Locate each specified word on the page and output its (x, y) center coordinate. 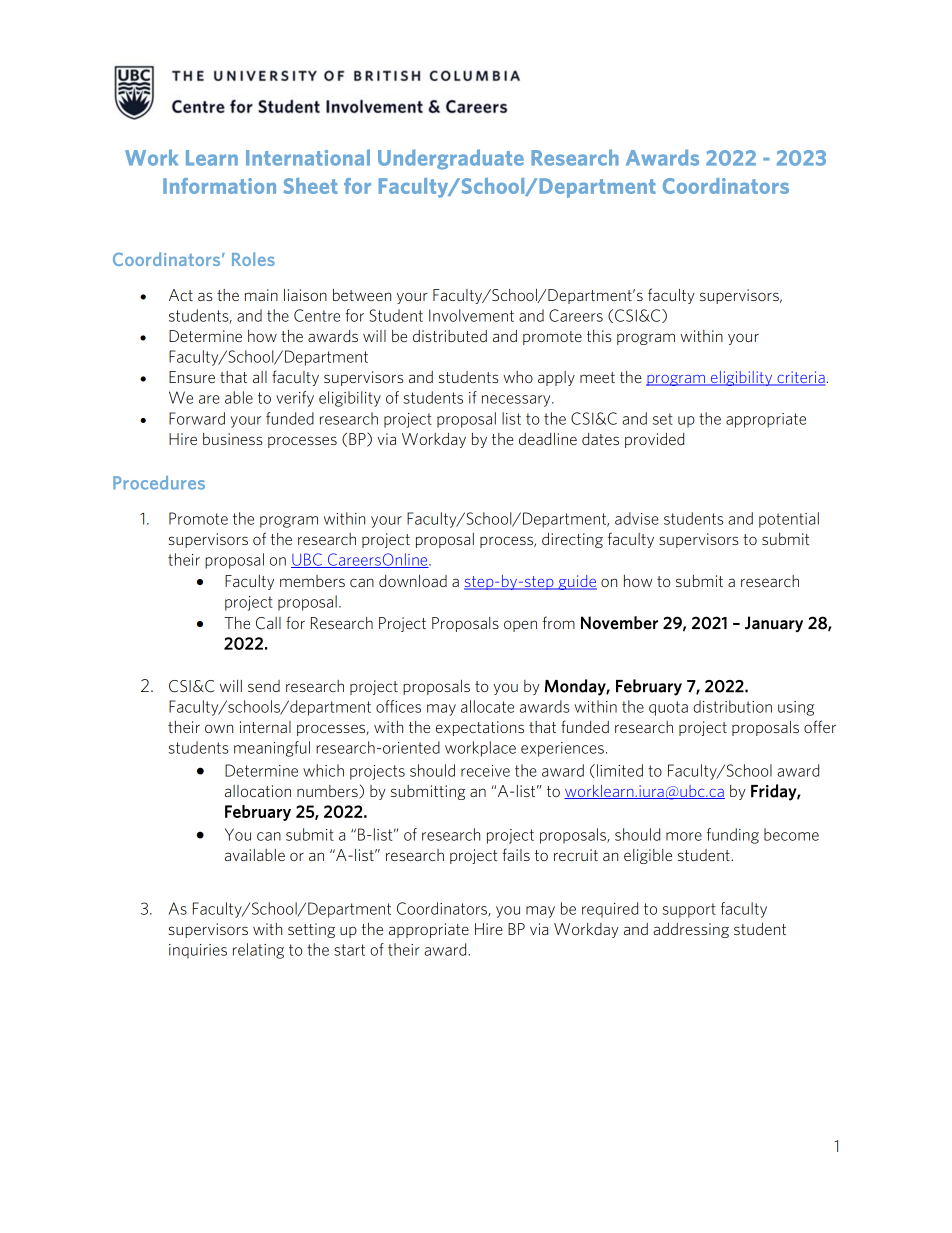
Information (219, 186)
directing (572, 540)
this (599, 336)
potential (789, 520)
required (610, 910)
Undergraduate (451, 159)
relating (258, 951)
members (312, 581)
